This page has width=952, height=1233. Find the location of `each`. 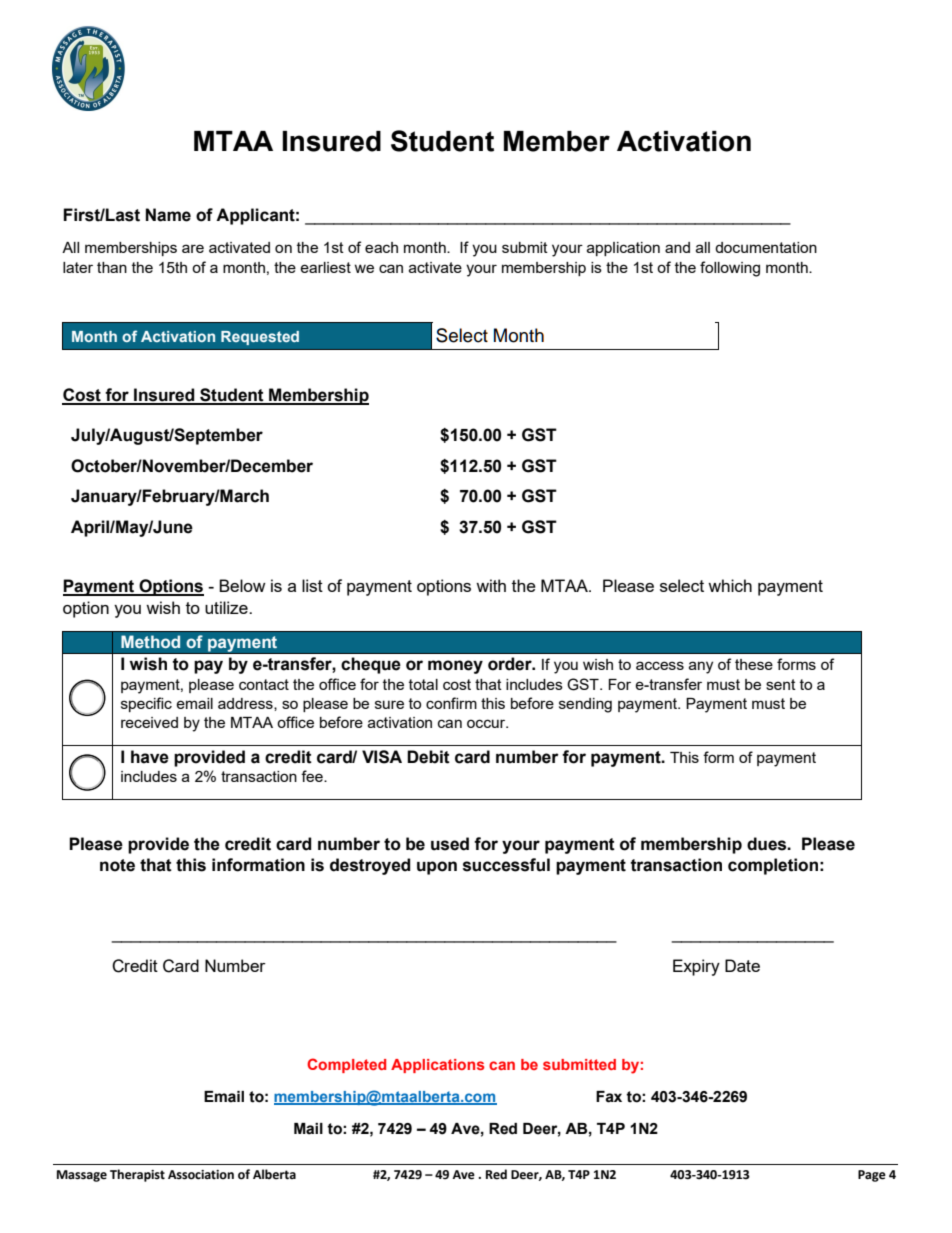

each is located at coordinates (381, 247).
